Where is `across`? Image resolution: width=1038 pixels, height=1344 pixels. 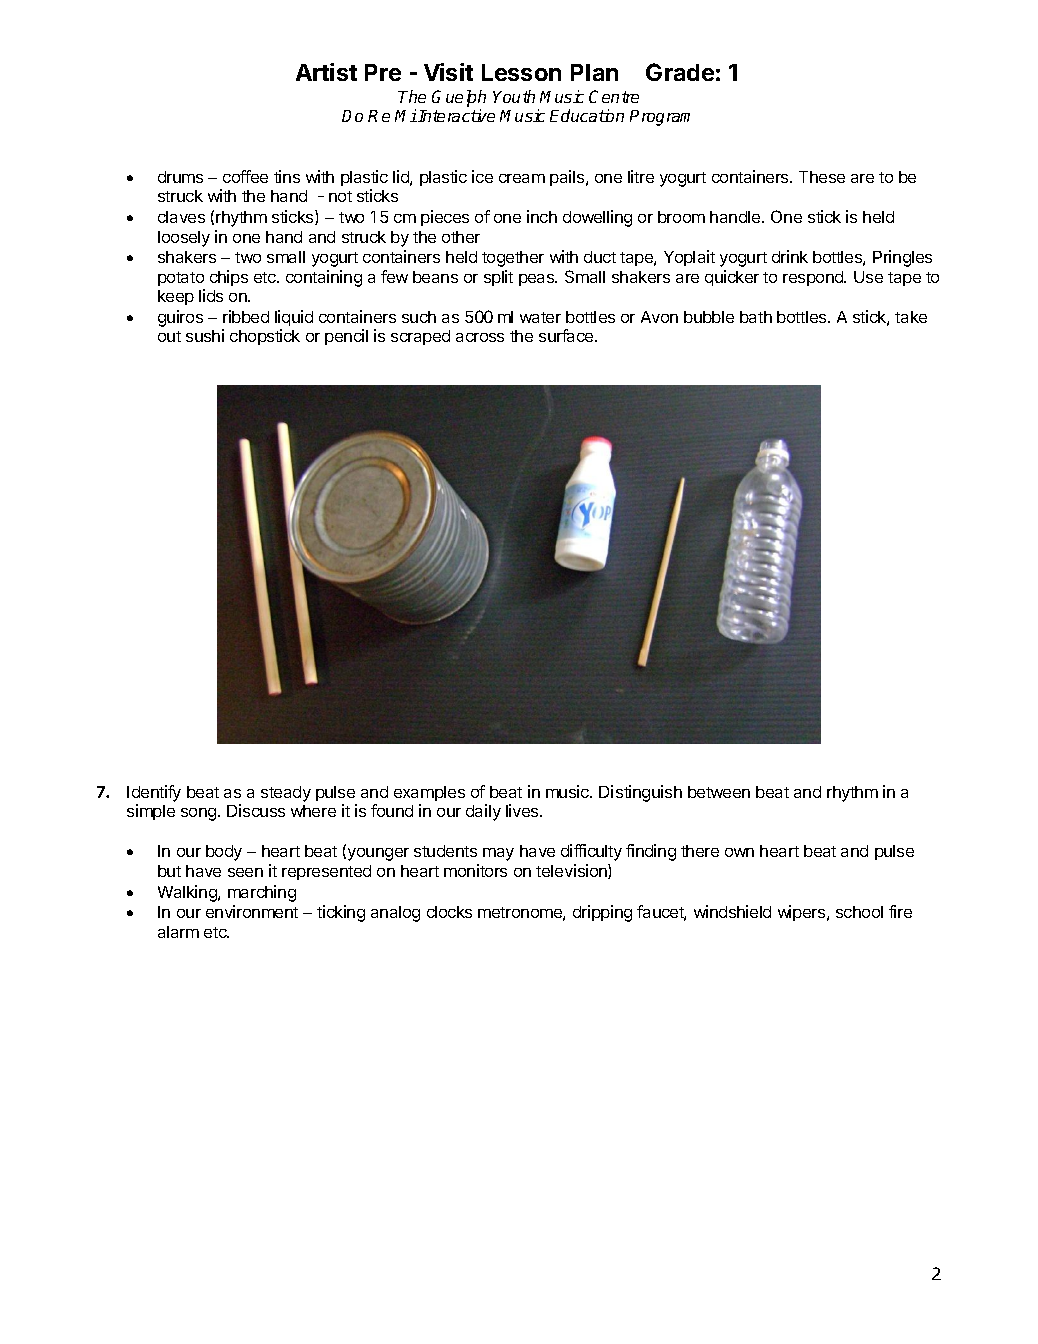
across is located at coordinates (480, 337).
